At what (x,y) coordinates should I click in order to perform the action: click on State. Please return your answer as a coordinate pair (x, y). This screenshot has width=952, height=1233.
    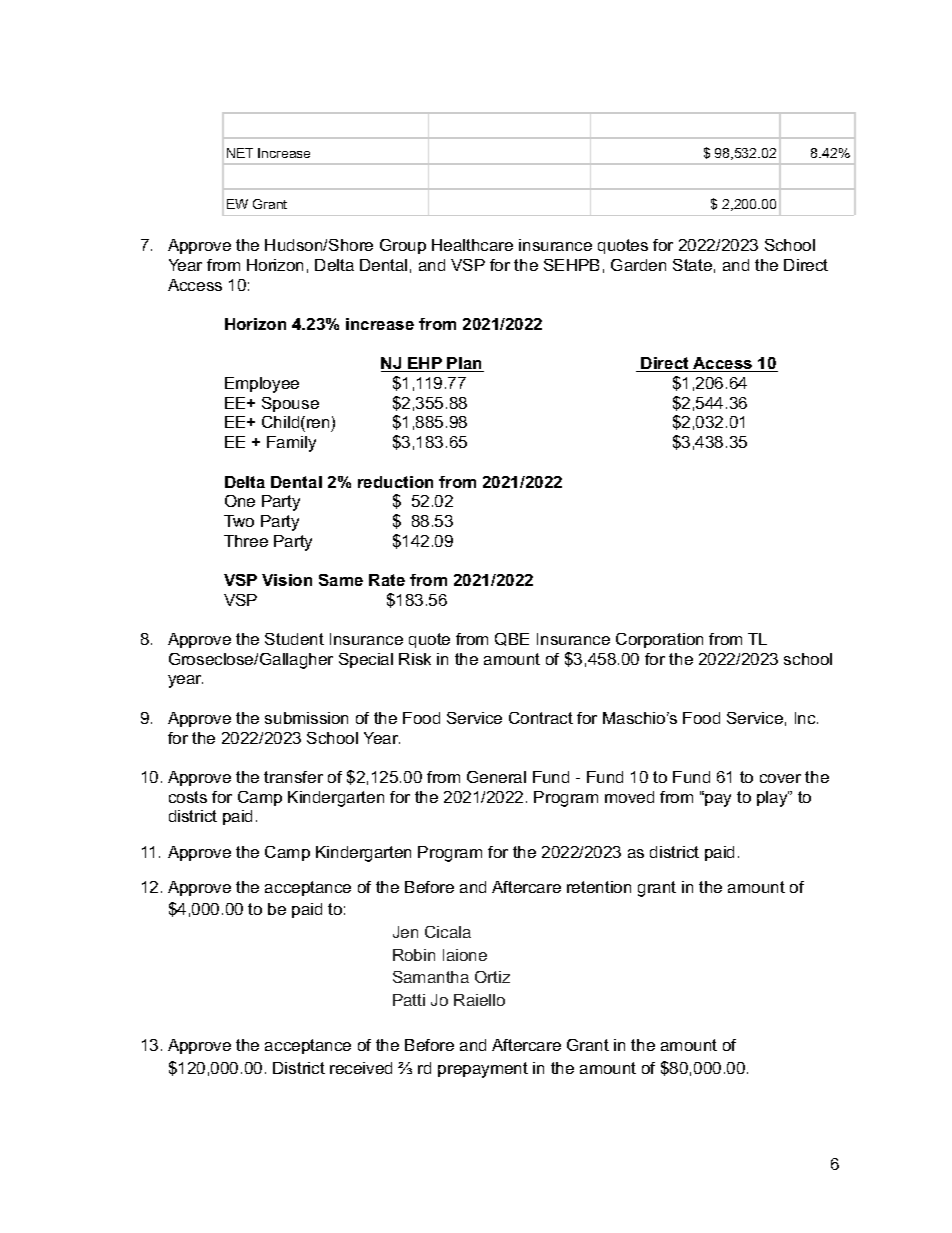
    Looking at the image, I should click on (692, 265).
